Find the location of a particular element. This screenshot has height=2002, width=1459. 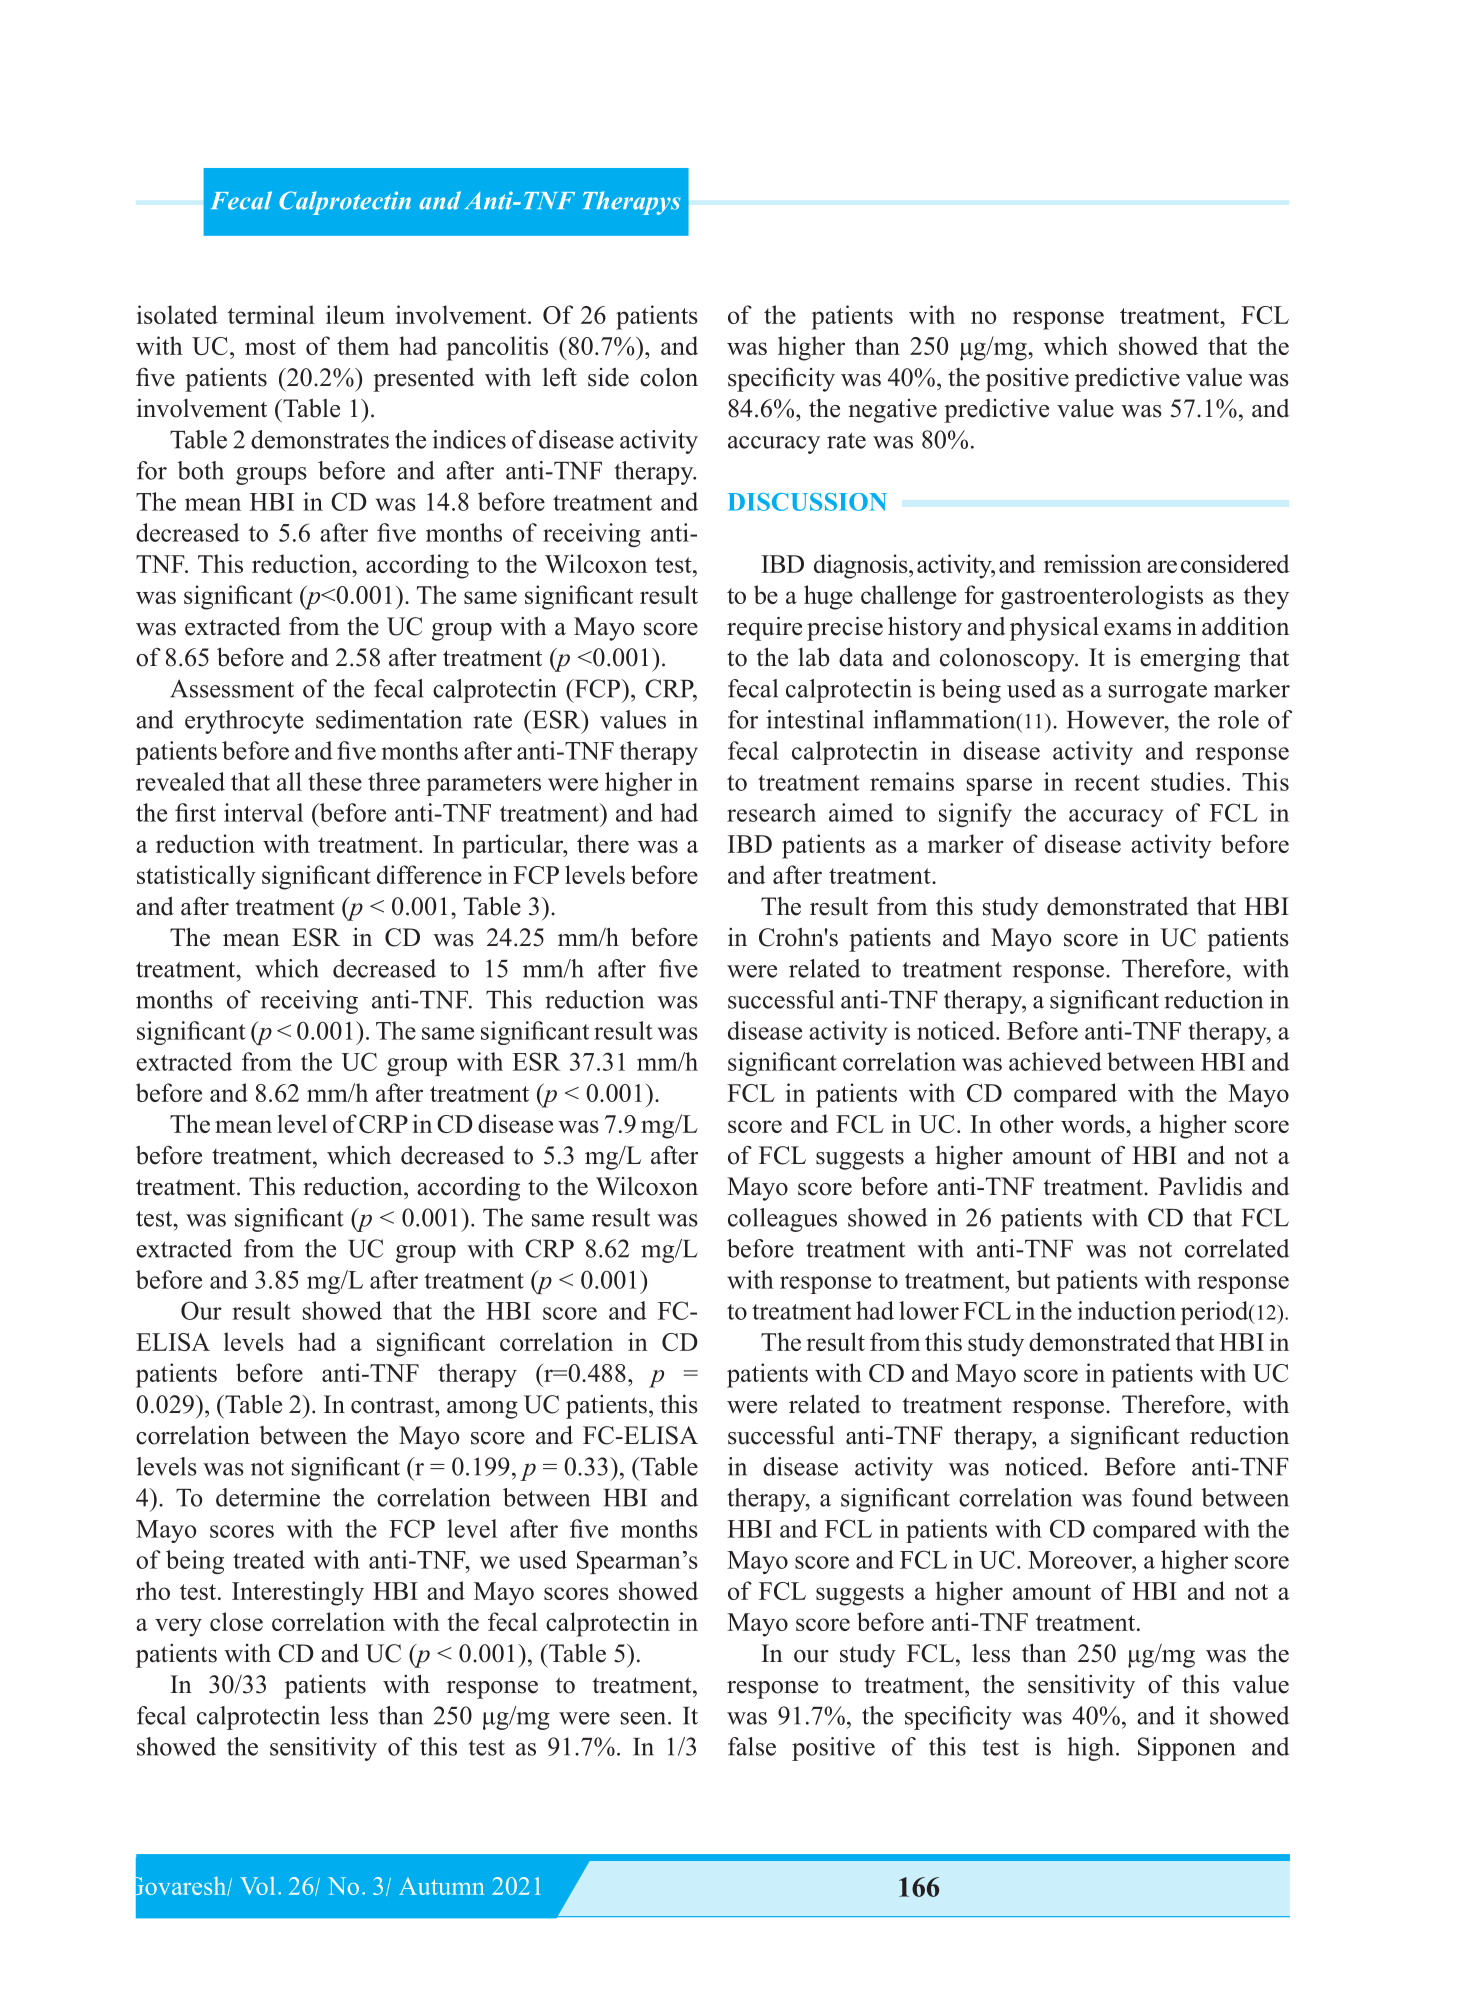

among is located at coordinates (482, 1410).
